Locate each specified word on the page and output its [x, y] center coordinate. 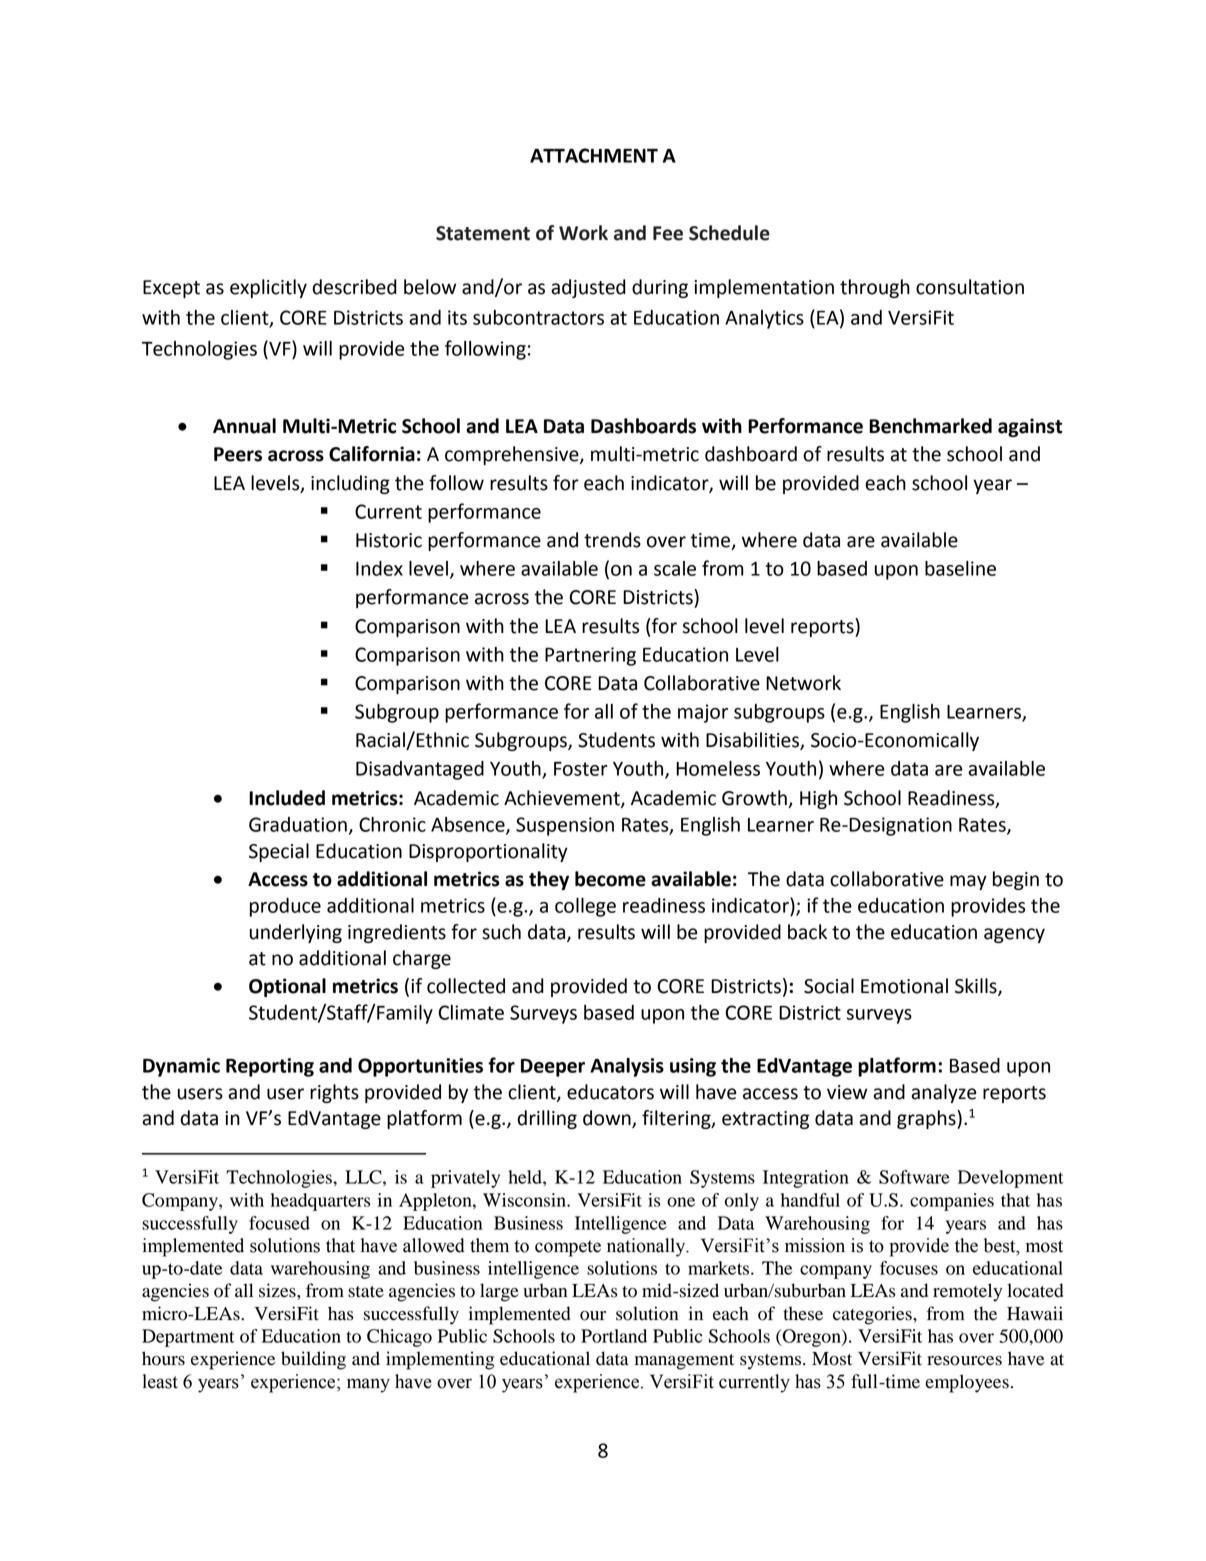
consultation [970, 287]
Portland [614, 1336]
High [818, 799]
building [313, 1360]
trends [612, 540]
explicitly [268, 288]
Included [287, 798]
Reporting [270, 1067]
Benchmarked [930, 426]
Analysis [627, 1067]
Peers [238, 454]
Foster [581, 769]
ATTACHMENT [594, 155]
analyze [943, 1093]
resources [964, 1361]
